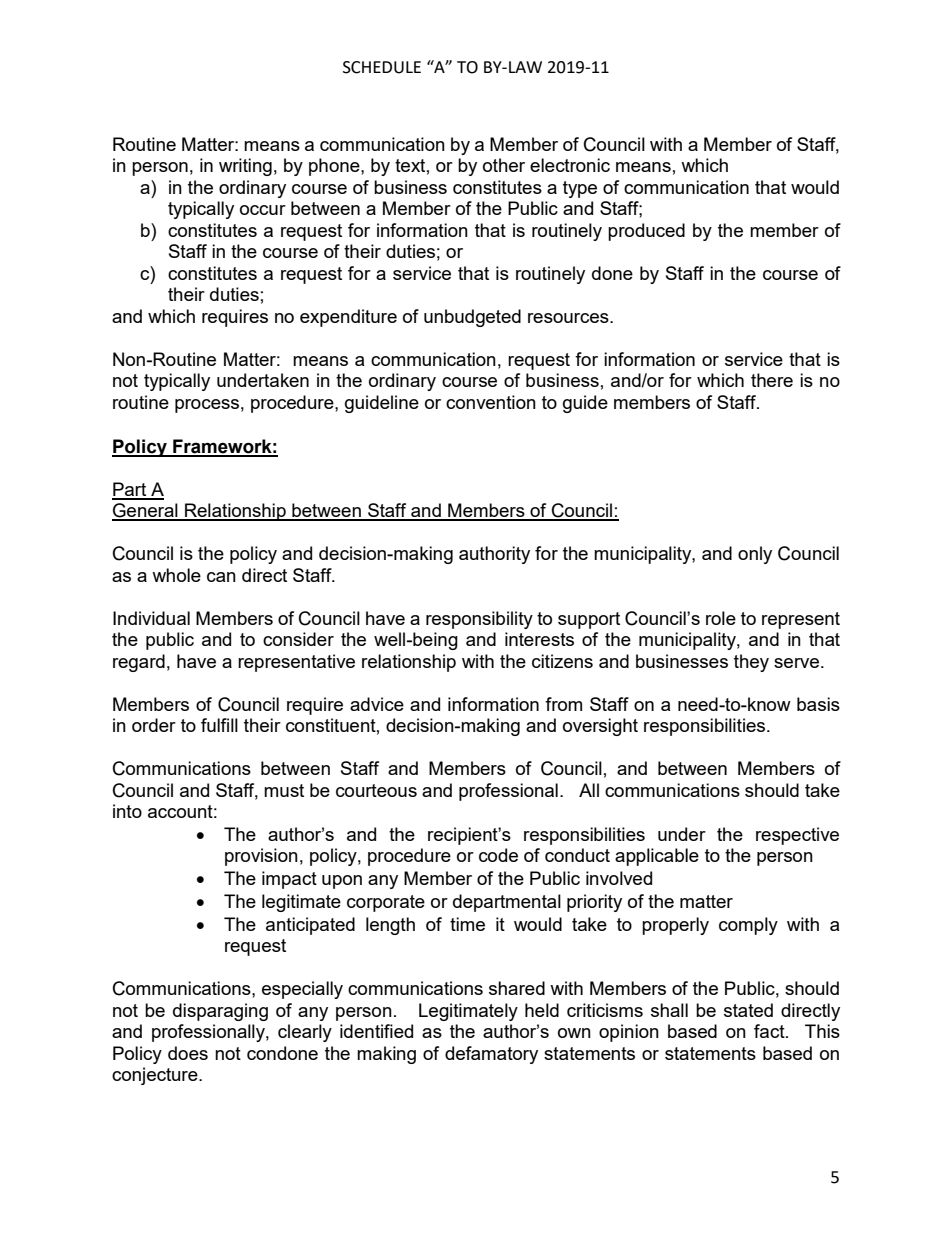  What do you see at coordinates (570, 165) in the image?
I see `electronic` at bounding box center [570, 165].
